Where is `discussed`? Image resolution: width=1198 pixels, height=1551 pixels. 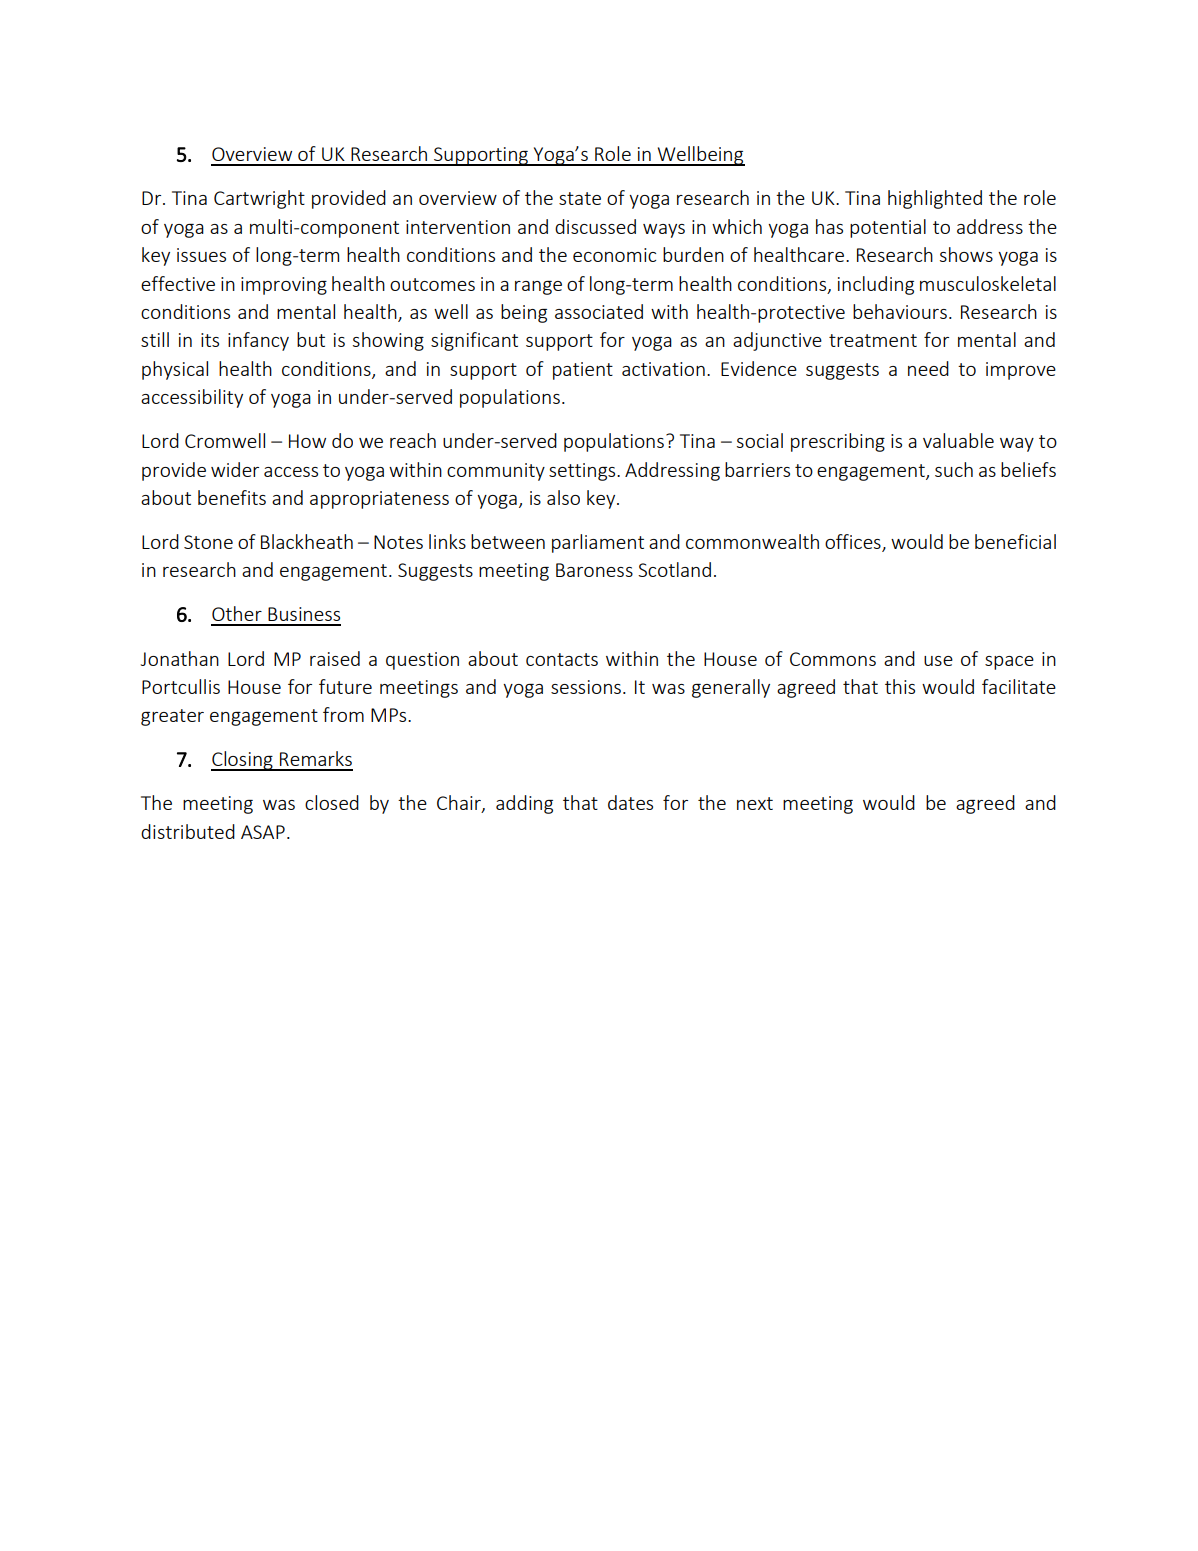 discussed is located at coordinates (595, 226).
